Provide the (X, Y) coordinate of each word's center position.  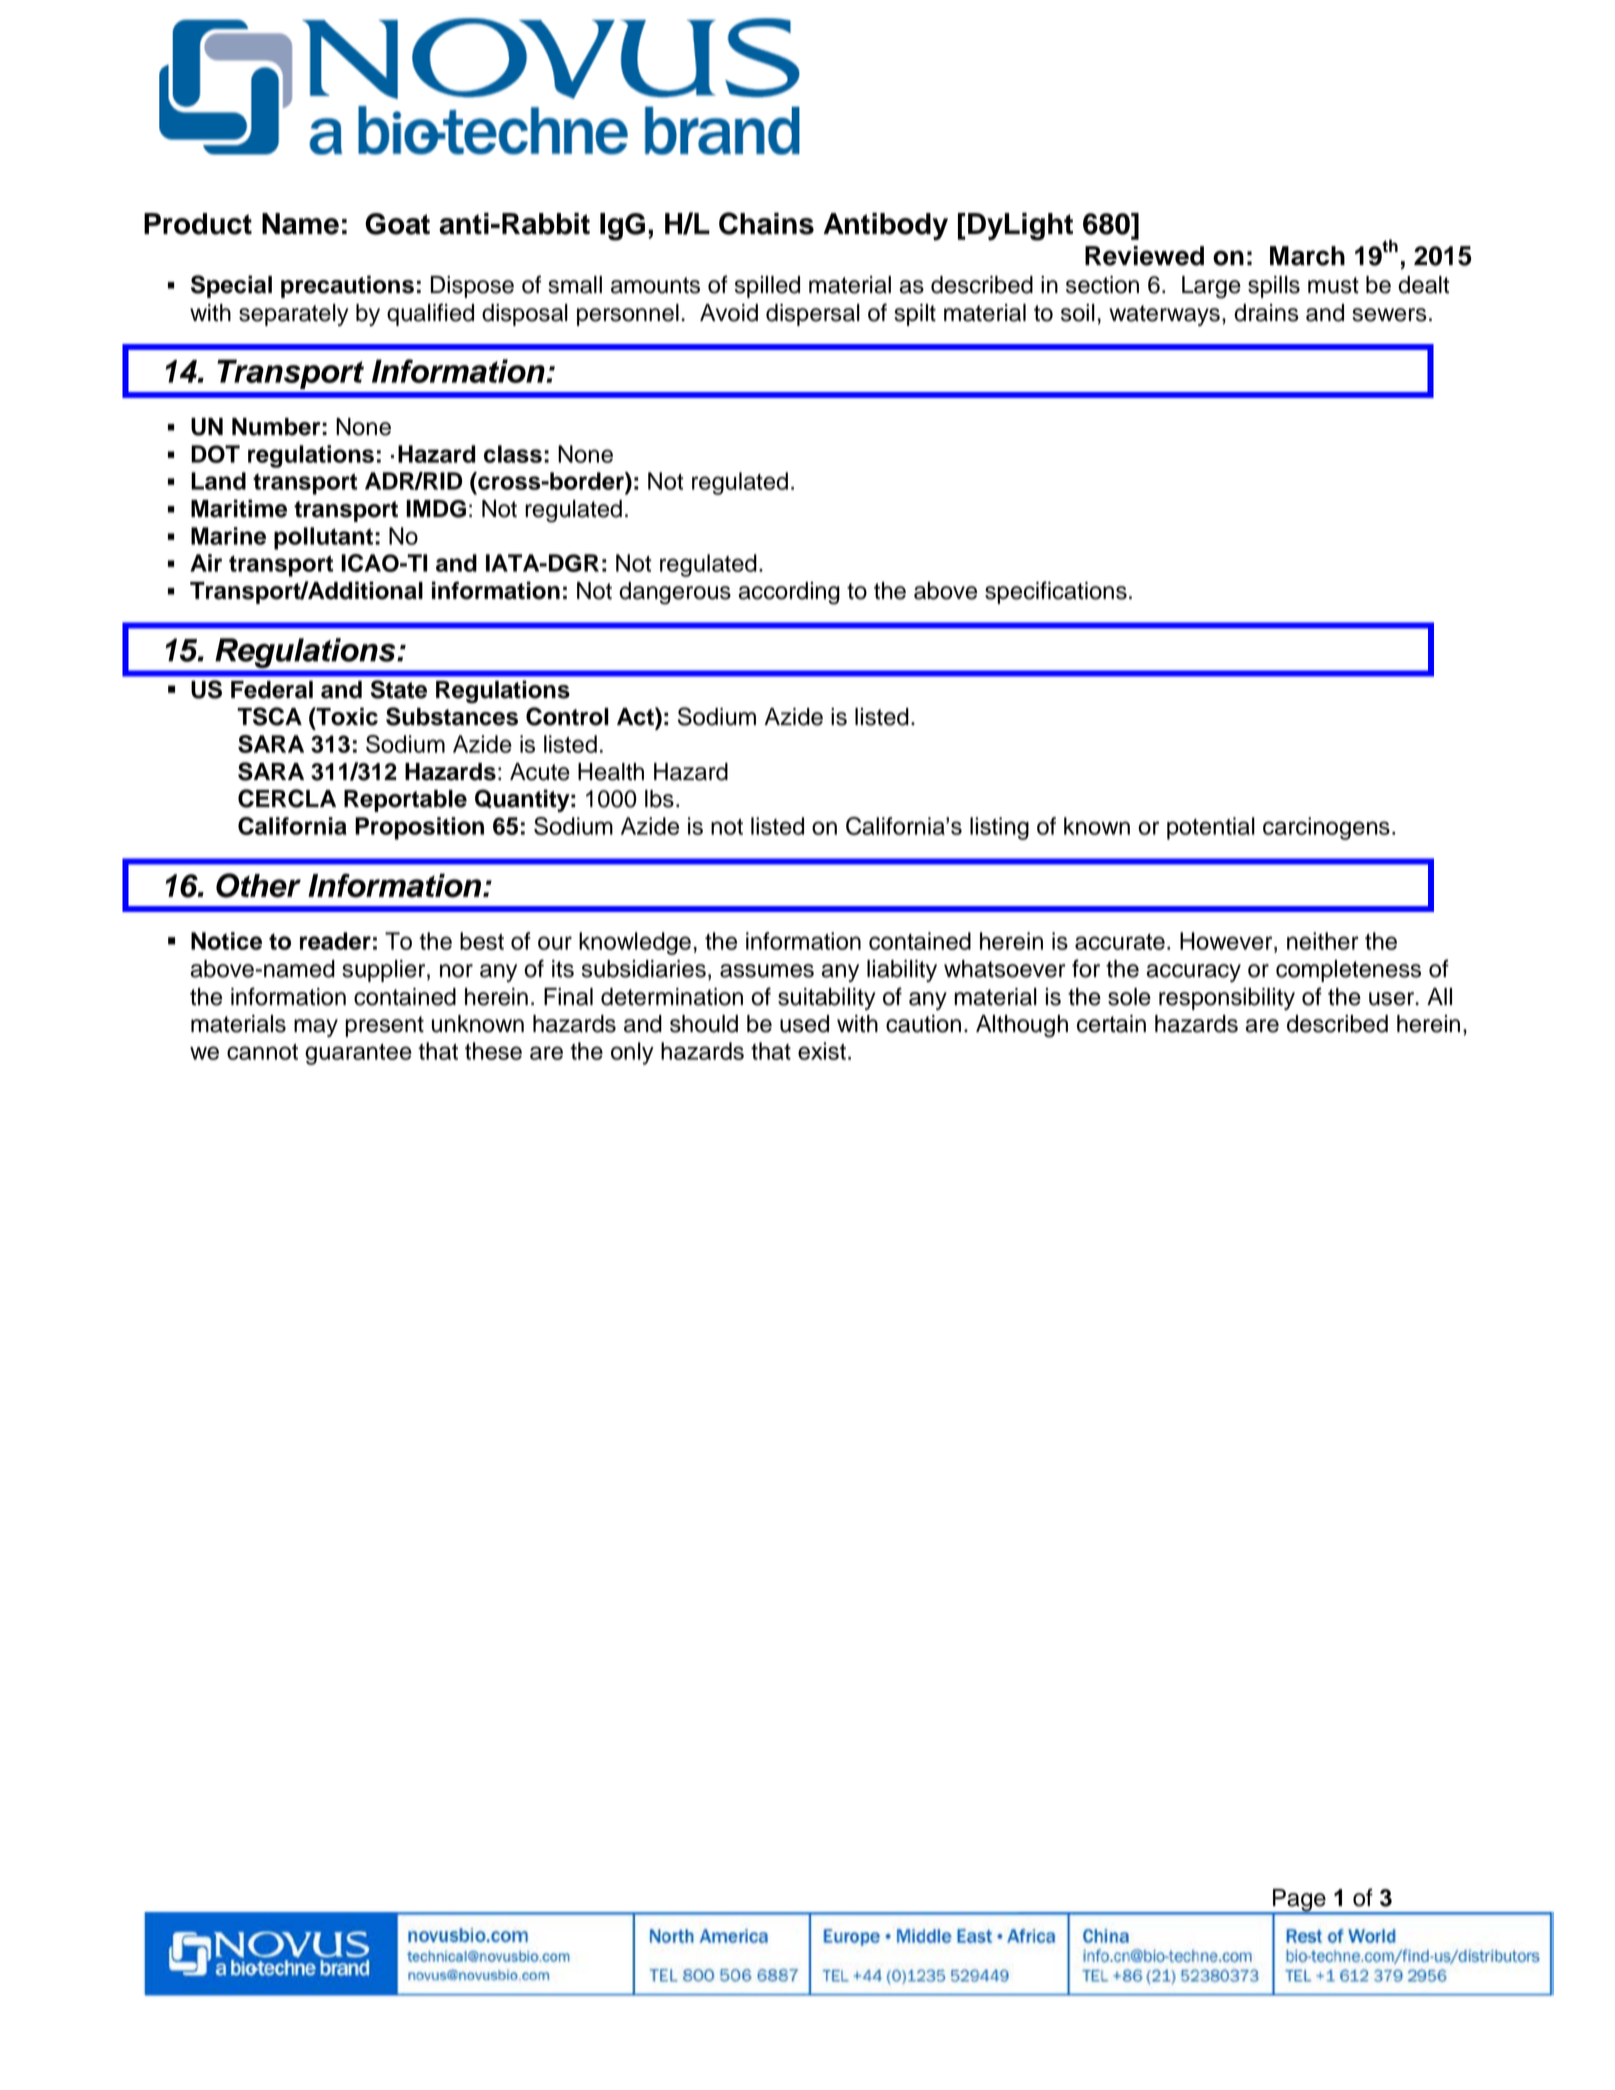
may (316, 1028)
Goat (397, 224)
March (1307, 256)
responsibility (1227, 999)
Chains (766, 223)
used (804, 1024)
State (399, 689)
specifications (1056, 592)
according (789, 593)
